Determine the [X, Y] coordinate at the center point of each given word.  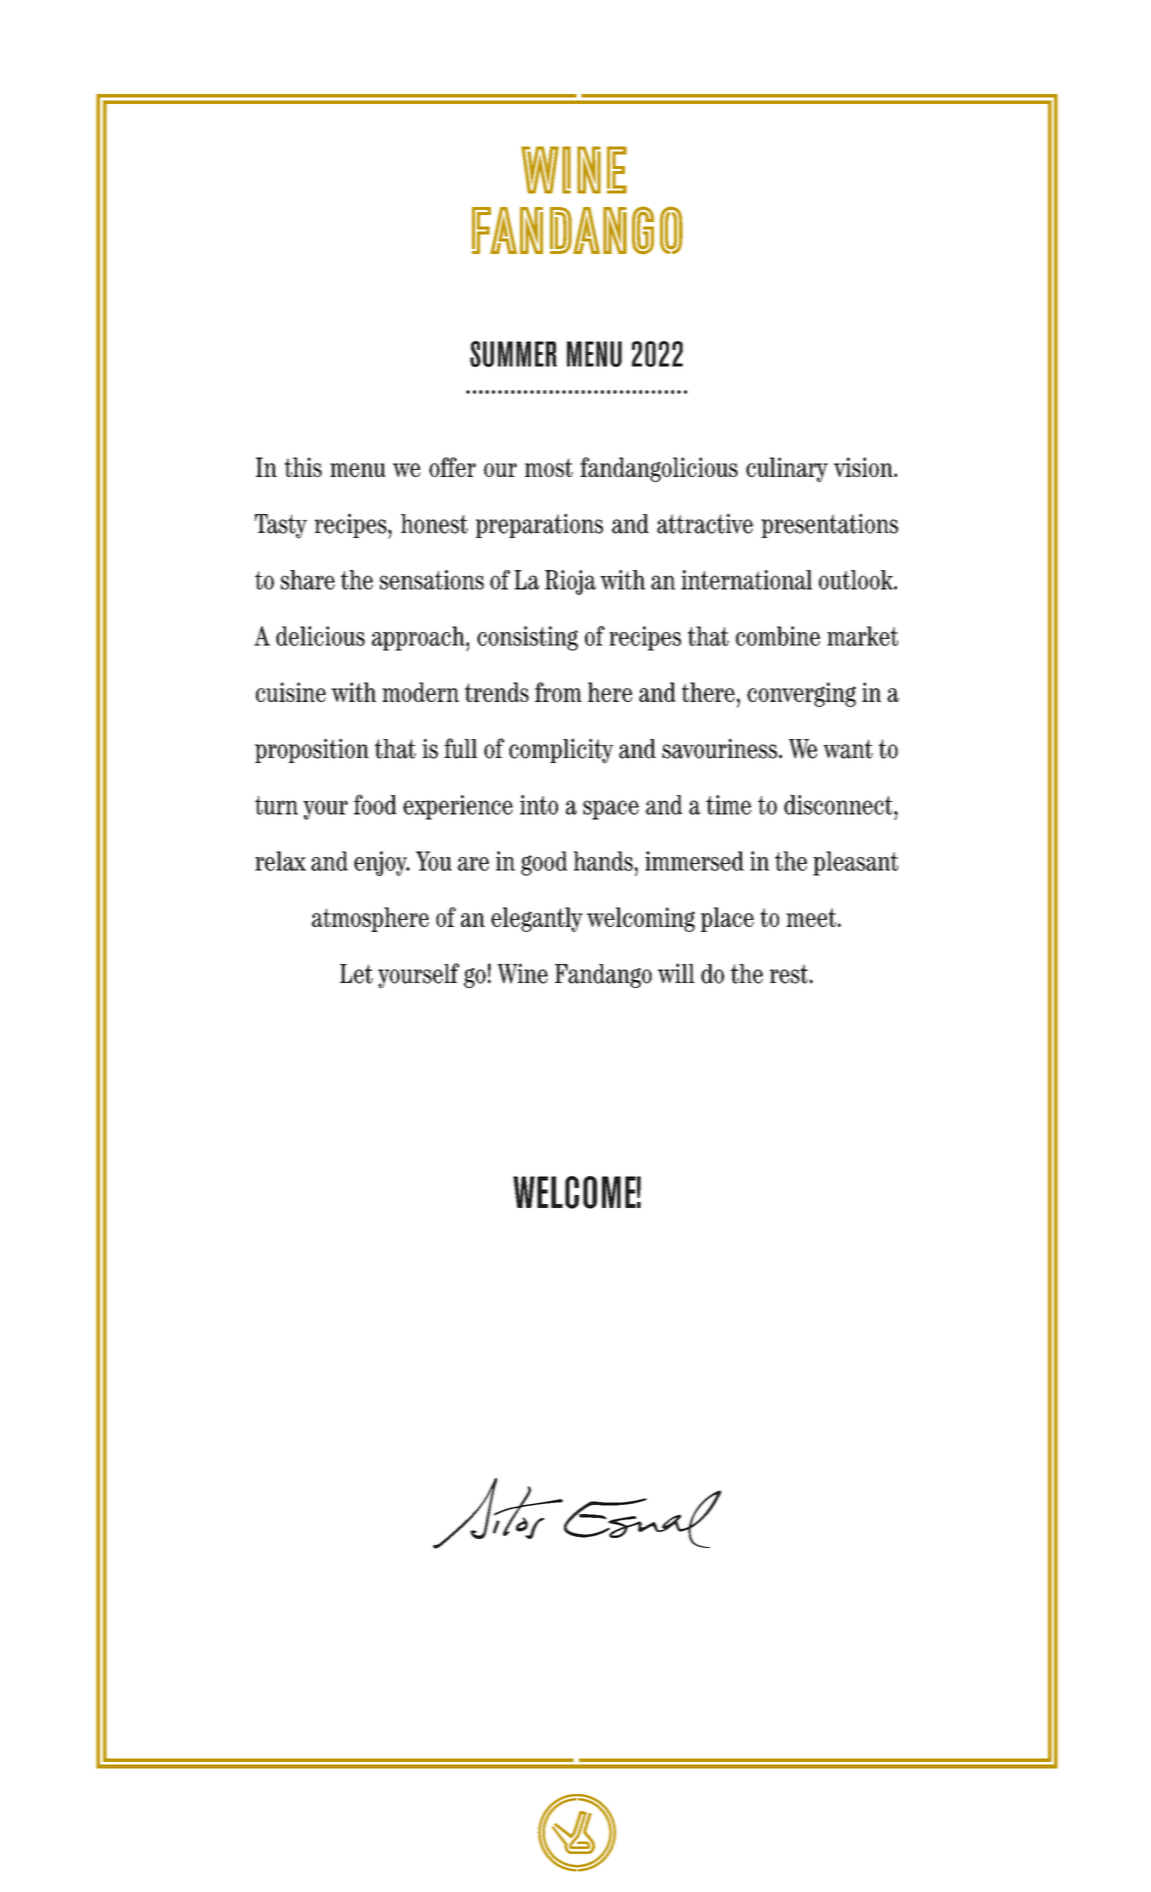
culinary [787, 469]
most [549, 467]
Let [356, 974]
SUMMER [513, 354]
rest [789, 974]
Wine [522, 973]
